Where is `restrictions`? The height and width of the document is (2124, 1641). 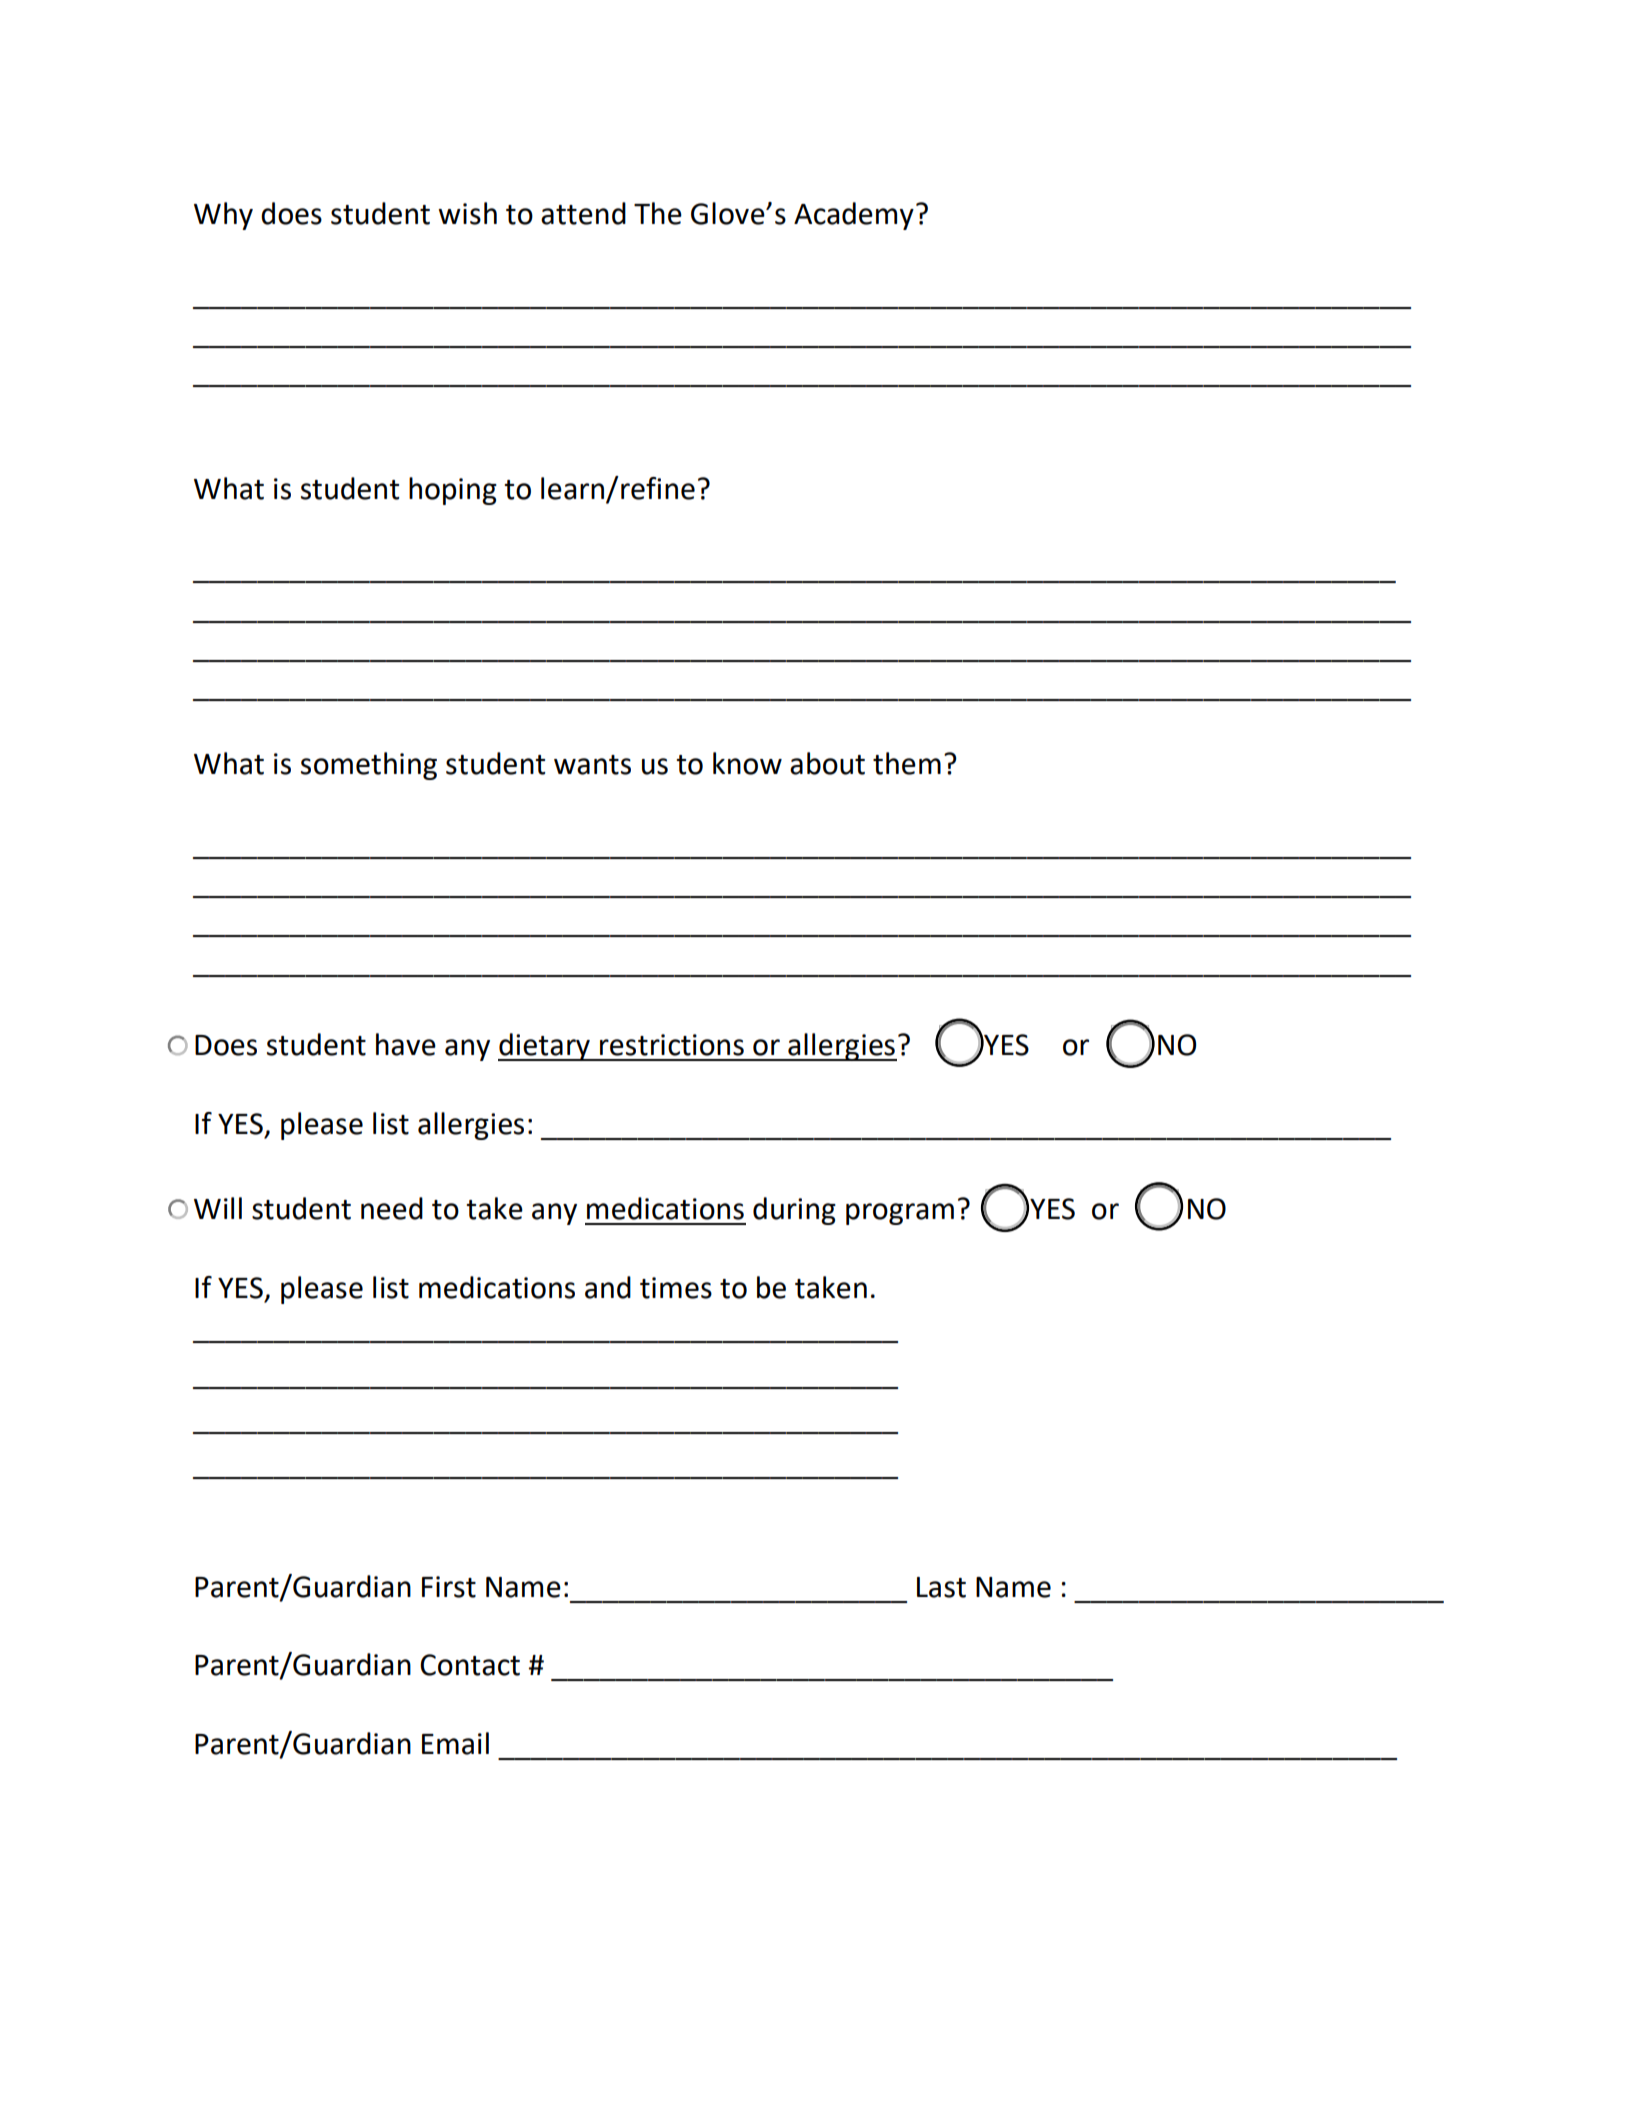
restrictions is located at coordinates (672, 1045).
